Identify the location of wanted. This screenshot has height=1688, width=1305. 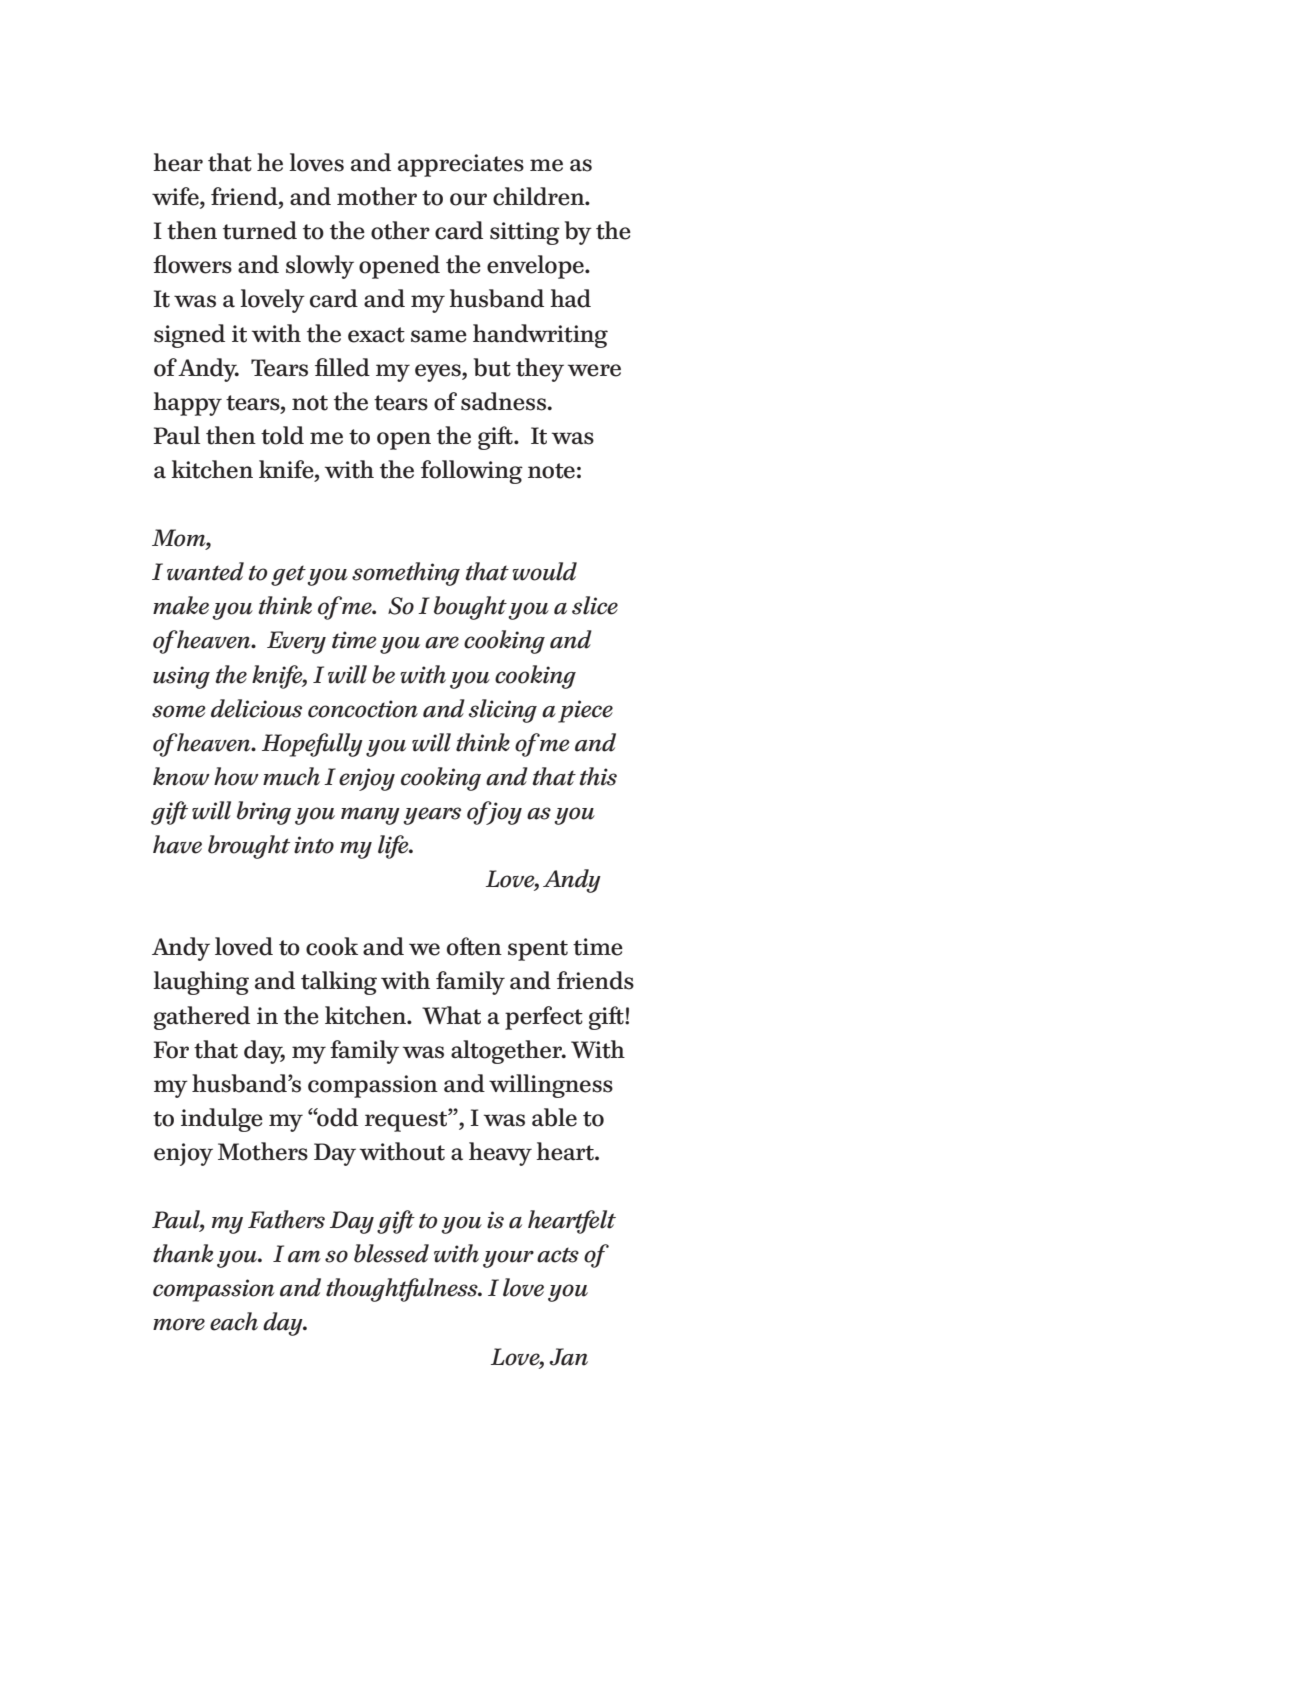
(205, 571).
